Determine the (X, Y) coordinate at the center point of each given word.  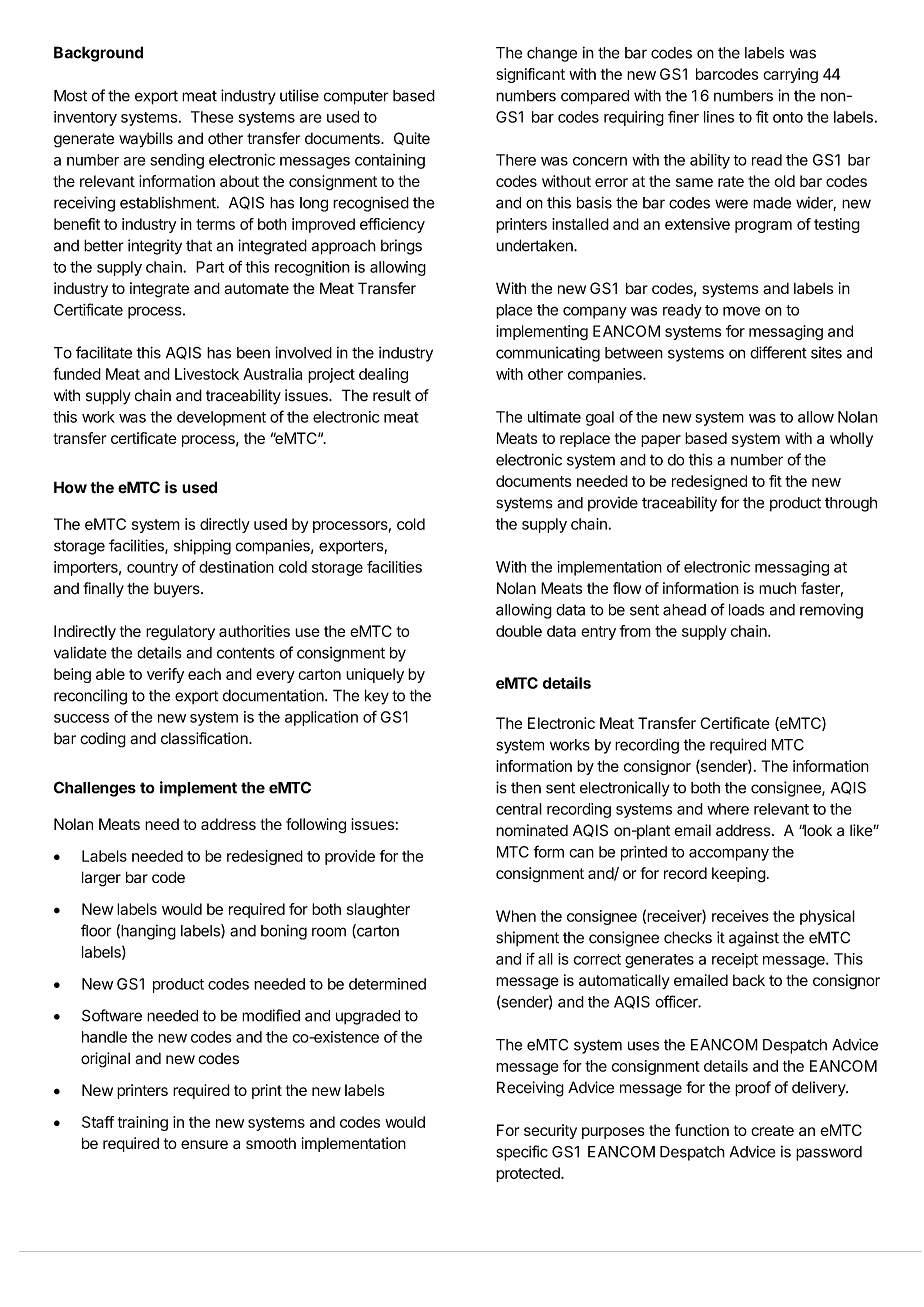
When (516, 916)
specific (522, 1153)
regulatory (180, 633)
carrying (790, 75)
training (143, 1123)
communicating (548, 354)
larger (101, 879)
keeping (739, 875)
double (519, 631)
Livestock (207, 374)
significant (530, 75)
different (778, 352)
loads (746, 610)
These (212, 117)
